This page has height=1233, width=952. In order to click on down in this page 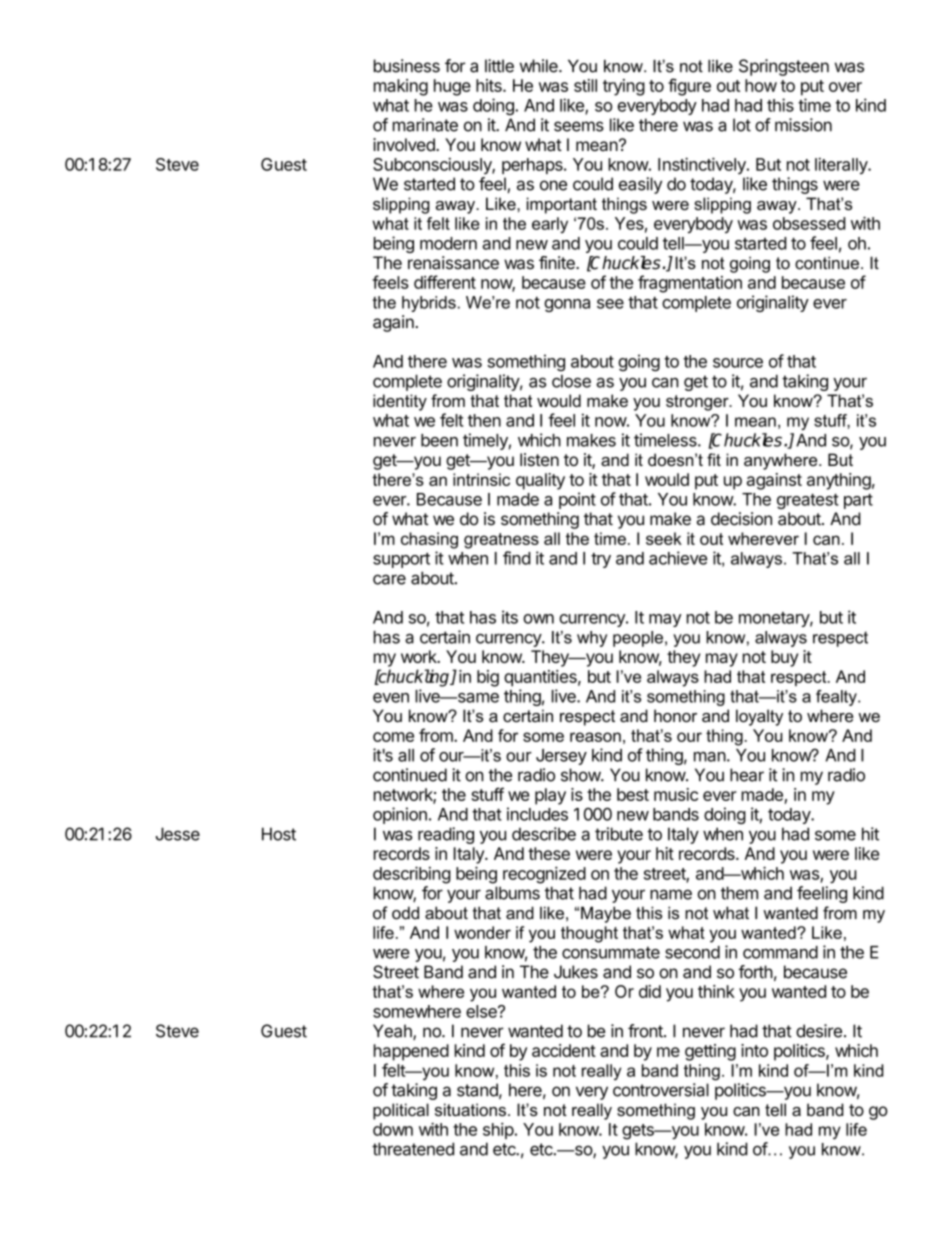, I will do `click(393, 1129)`.
